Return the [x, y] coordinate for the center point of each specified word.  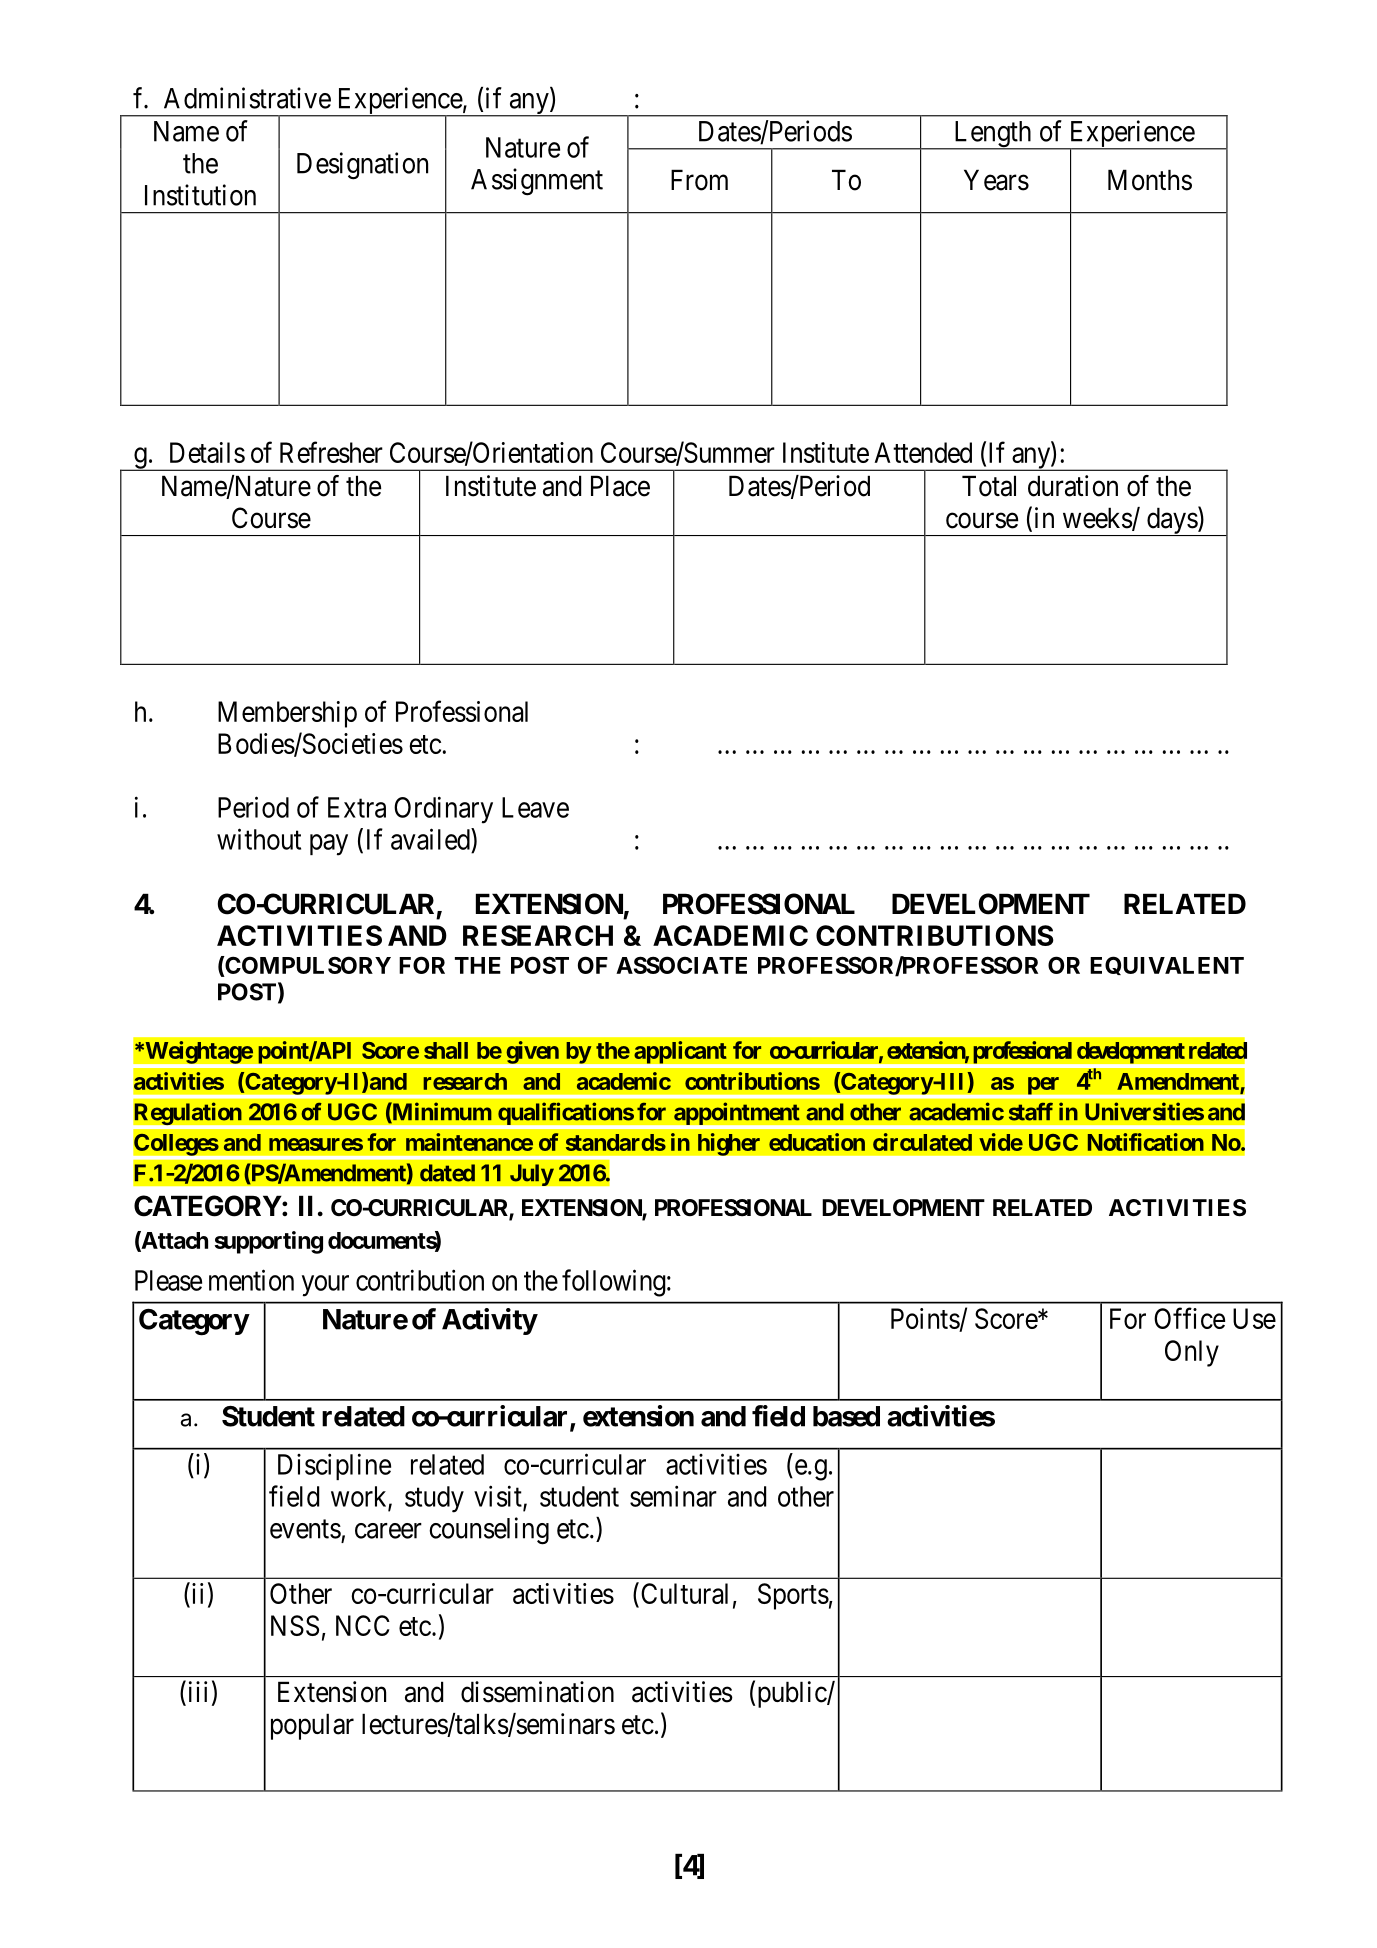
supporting [269, 1242]
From [699, 180]
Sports [793, 1596]
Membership [287, 714]
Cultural [683, 1594]
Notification [1146, 1142]
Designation [362, 166]
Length [992, 135]
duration [1073, 486]
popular [312, 1726]
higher [729, 1144]
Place [620, 486]
